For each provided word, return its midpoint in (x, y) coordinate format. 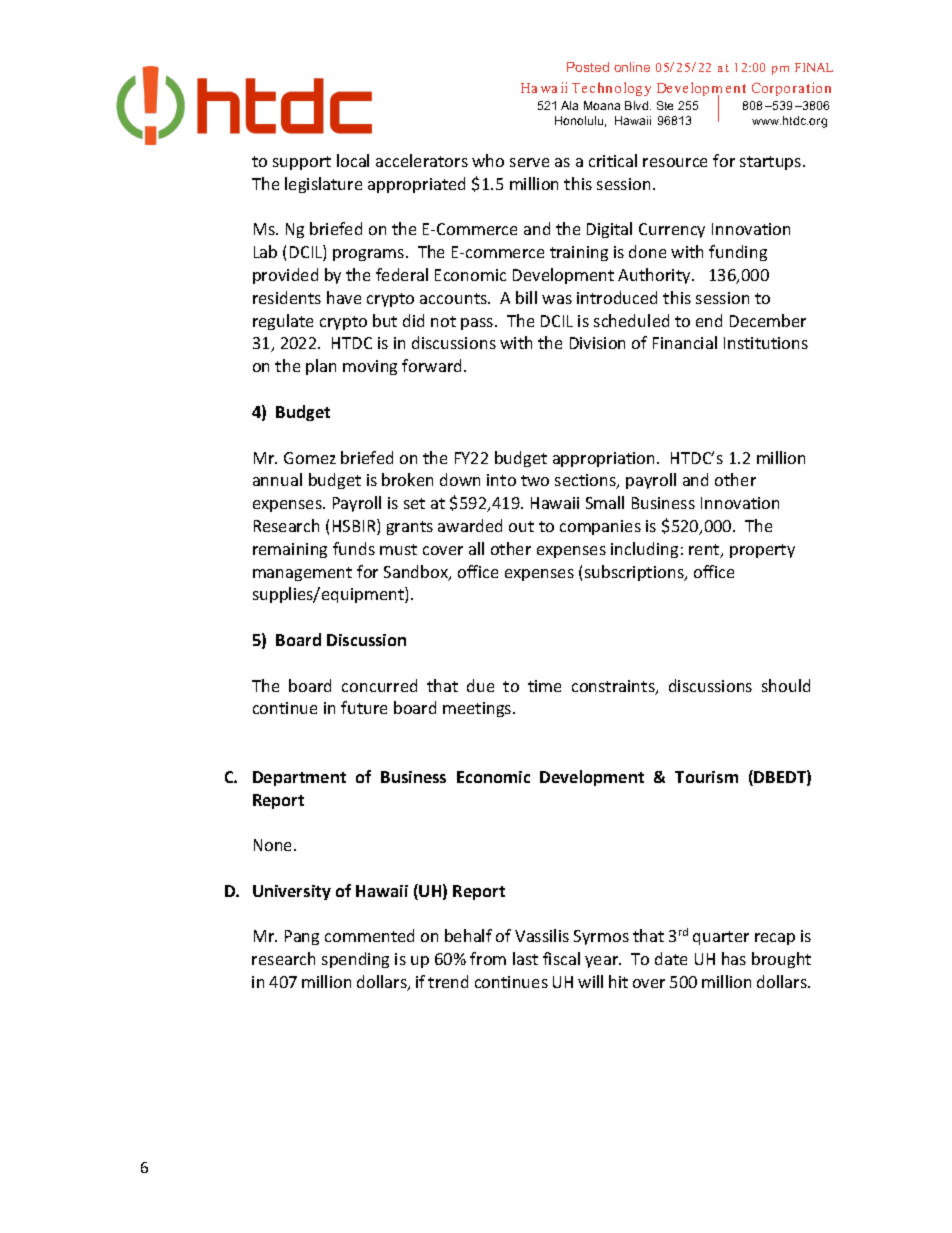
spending (355, 960)
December (768, 320)
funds (354, 548)
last (525, 958)
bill (526, 297)
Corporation (791, 89)
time (544, 686)
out (521, 526)
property (762, 551)
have (344, 297)
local (353, 160)
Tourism (706, 777)
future (364, 707)
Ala (569, 105)
